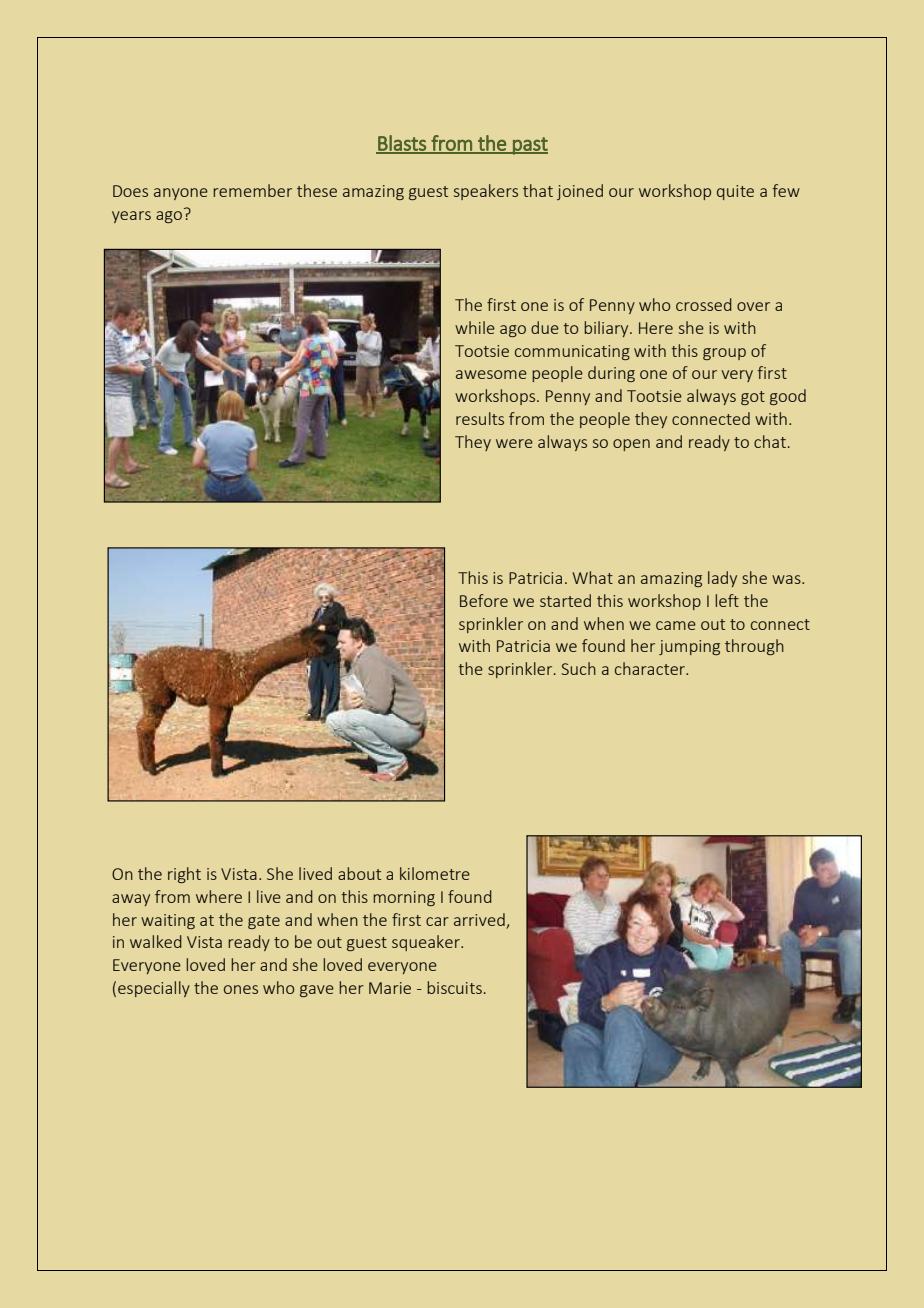 This screenshot has height=1308, width=924. I want to click on anyone, so click(181, 194).
